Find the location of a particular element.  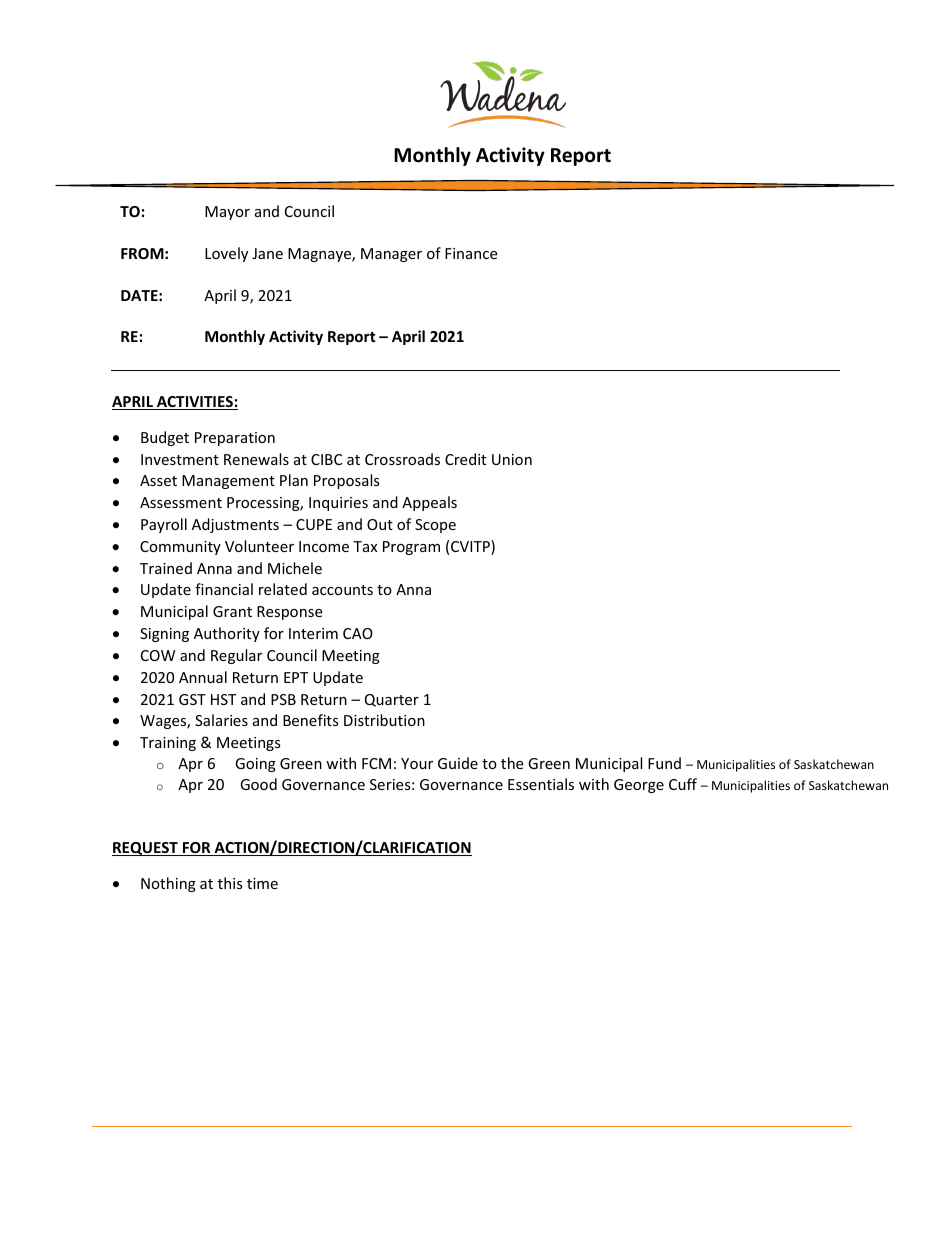

Finance is located at coordinates (471, 253).
